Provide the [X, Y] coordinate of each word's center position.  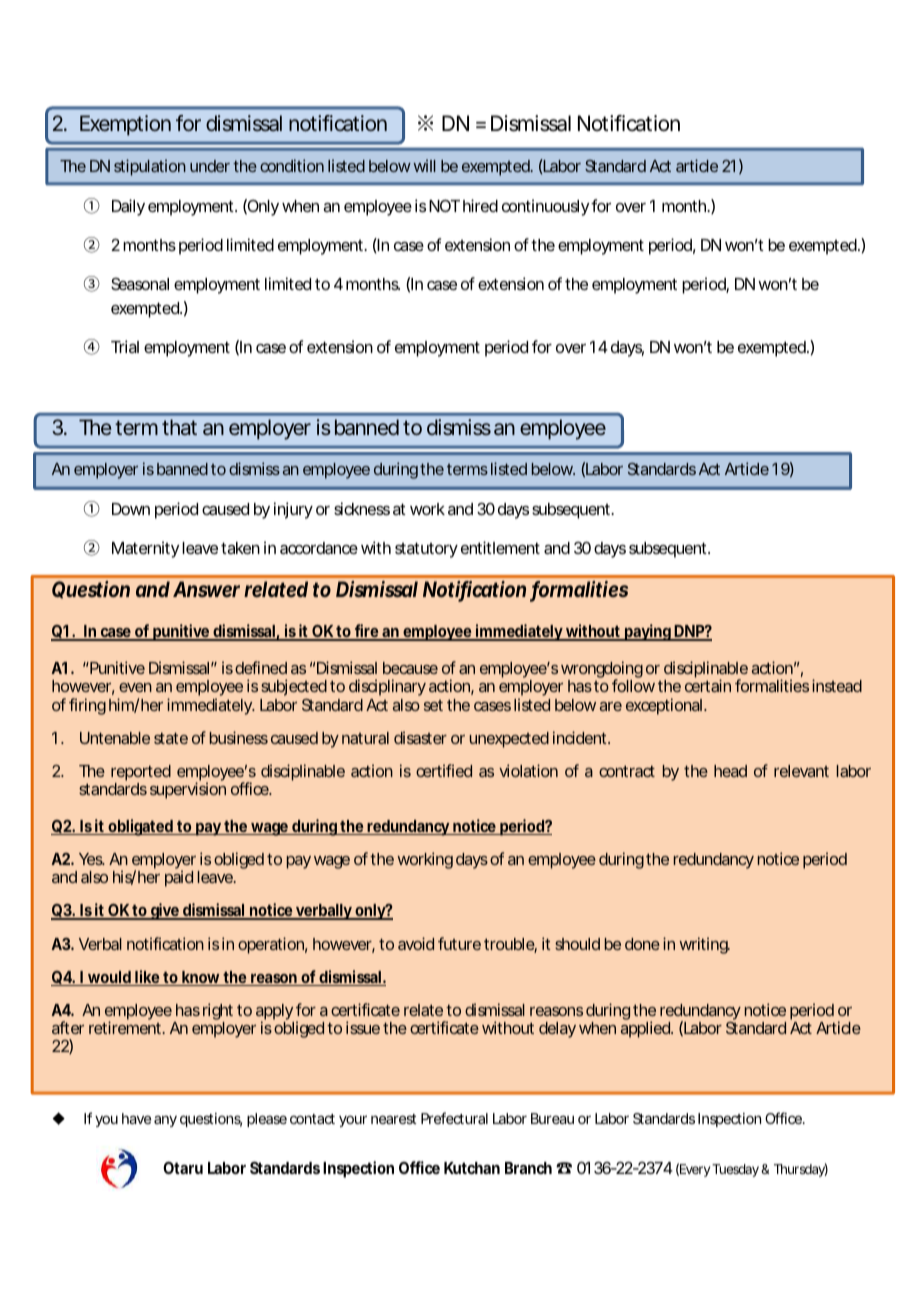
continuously [545, 207]
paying [648, 632]
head [730, 771]
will [424, 165]
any [165, 1121]
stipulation [150, 167]
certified [444, 770]
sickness [362, 508]
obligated [140, 827]
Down [131, 509]
